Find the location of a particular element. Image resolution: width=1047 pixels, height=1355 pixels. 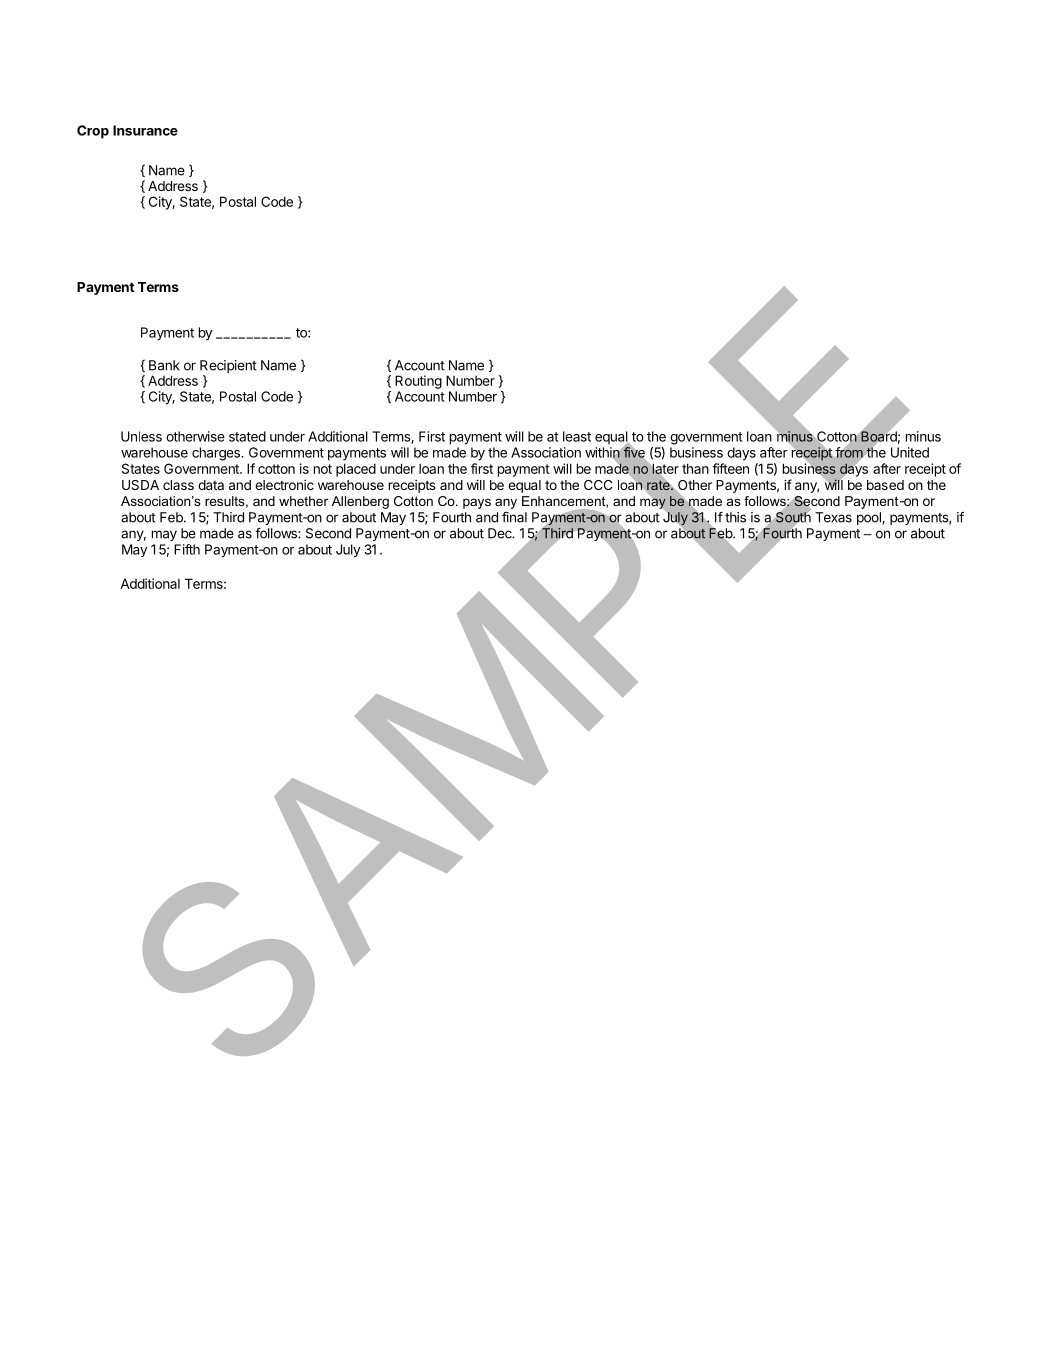

placed is located at coordinates (356, 470).
